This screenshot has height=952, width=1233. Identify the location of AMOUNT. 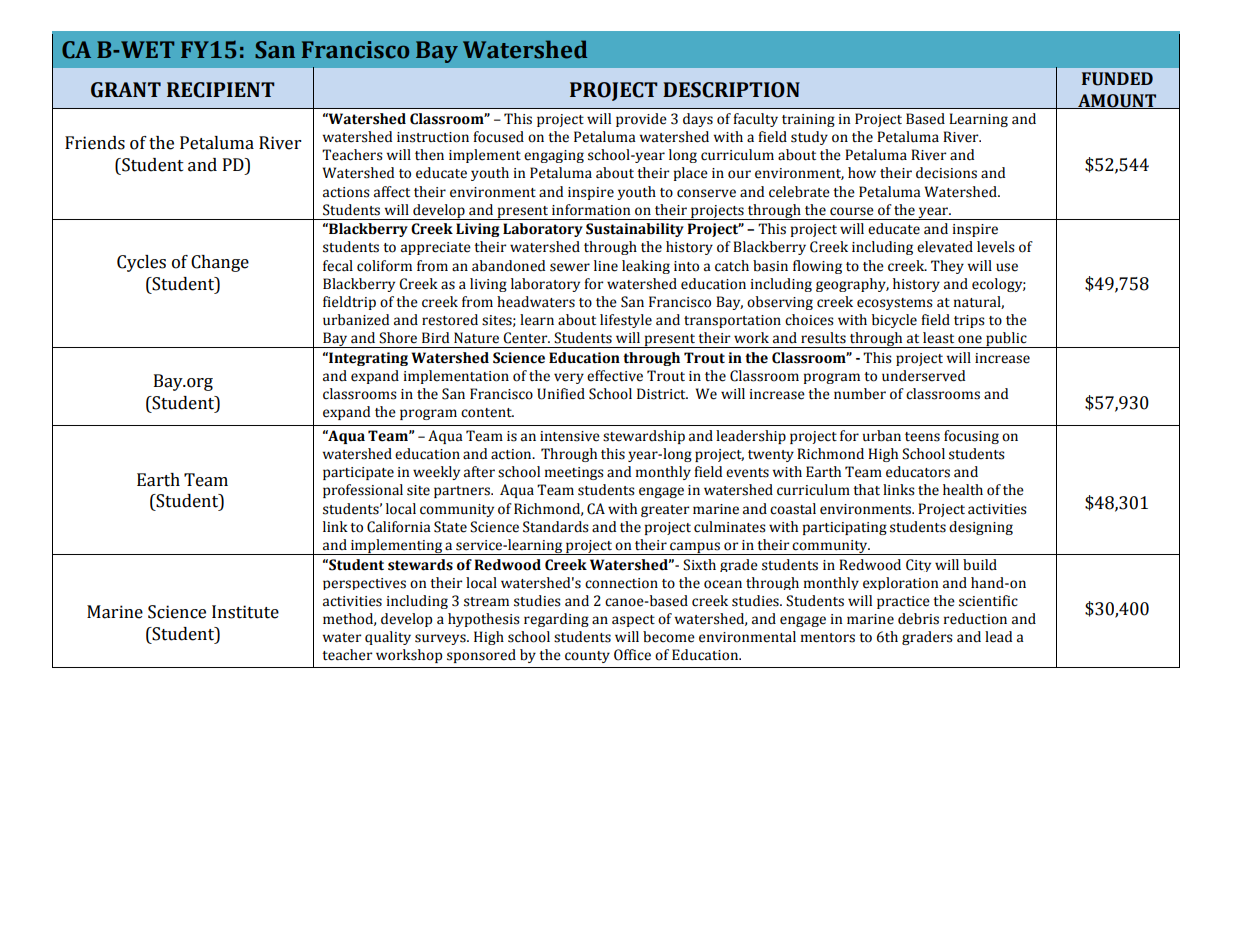
(1117, 101).
